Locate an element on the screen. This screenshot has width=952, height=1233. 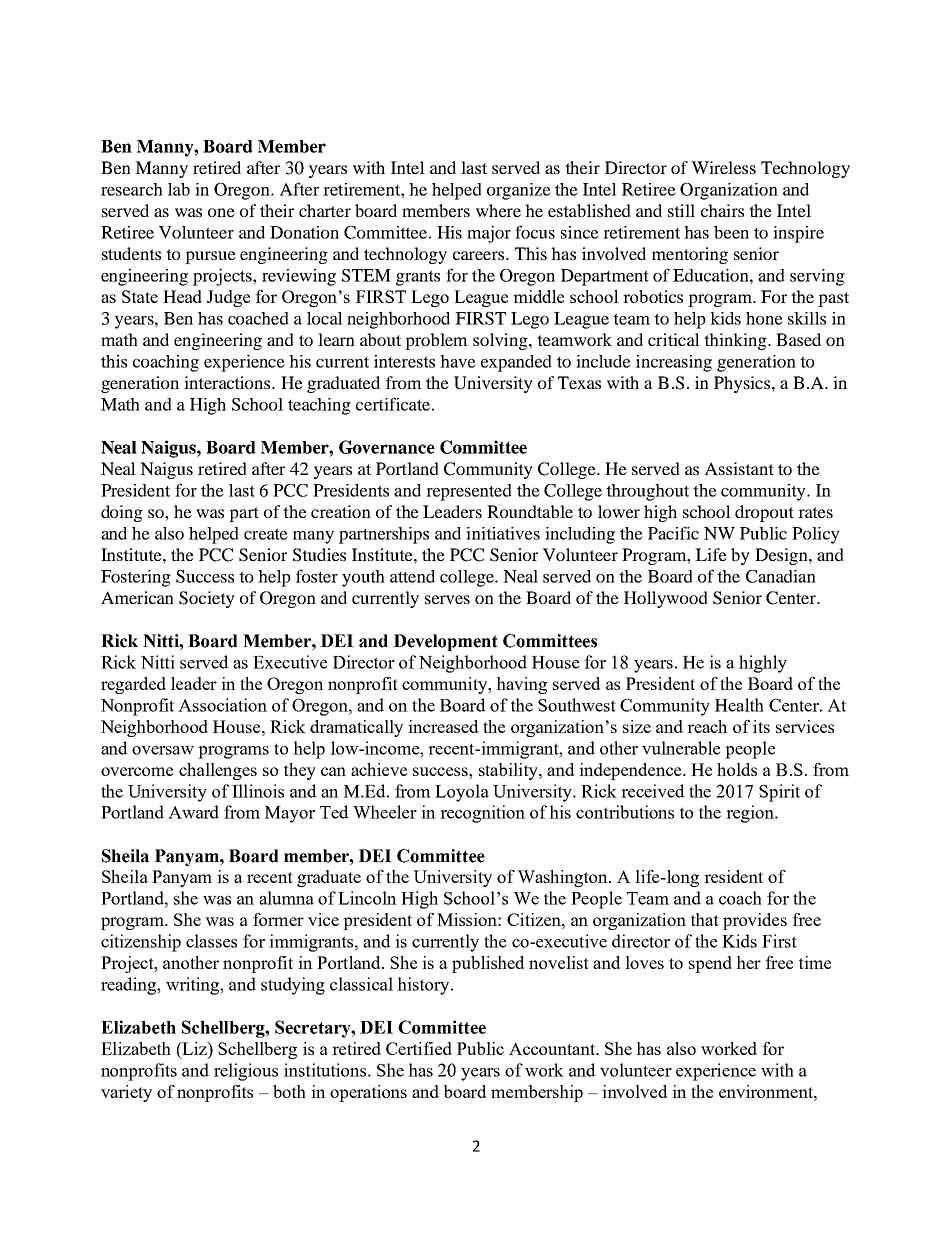
spend is located at coordinates (710, 964).
